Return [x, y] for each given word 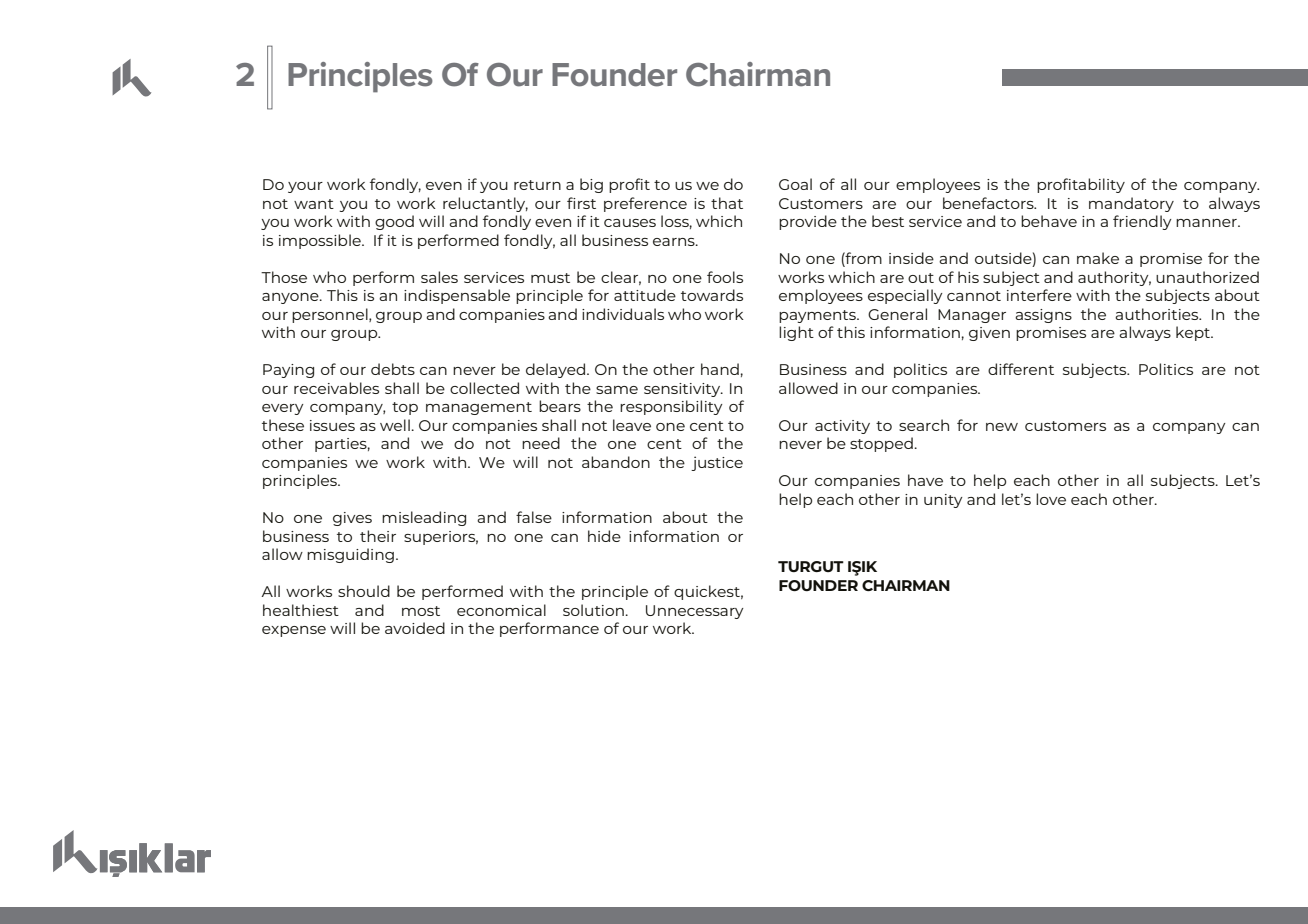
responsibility [671, 407]
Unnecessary [695, 612]
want [314, 204]
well [396, 425]
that [727, 203]
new [1002, 427]
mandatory [1131, 204]
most [421, 611]
